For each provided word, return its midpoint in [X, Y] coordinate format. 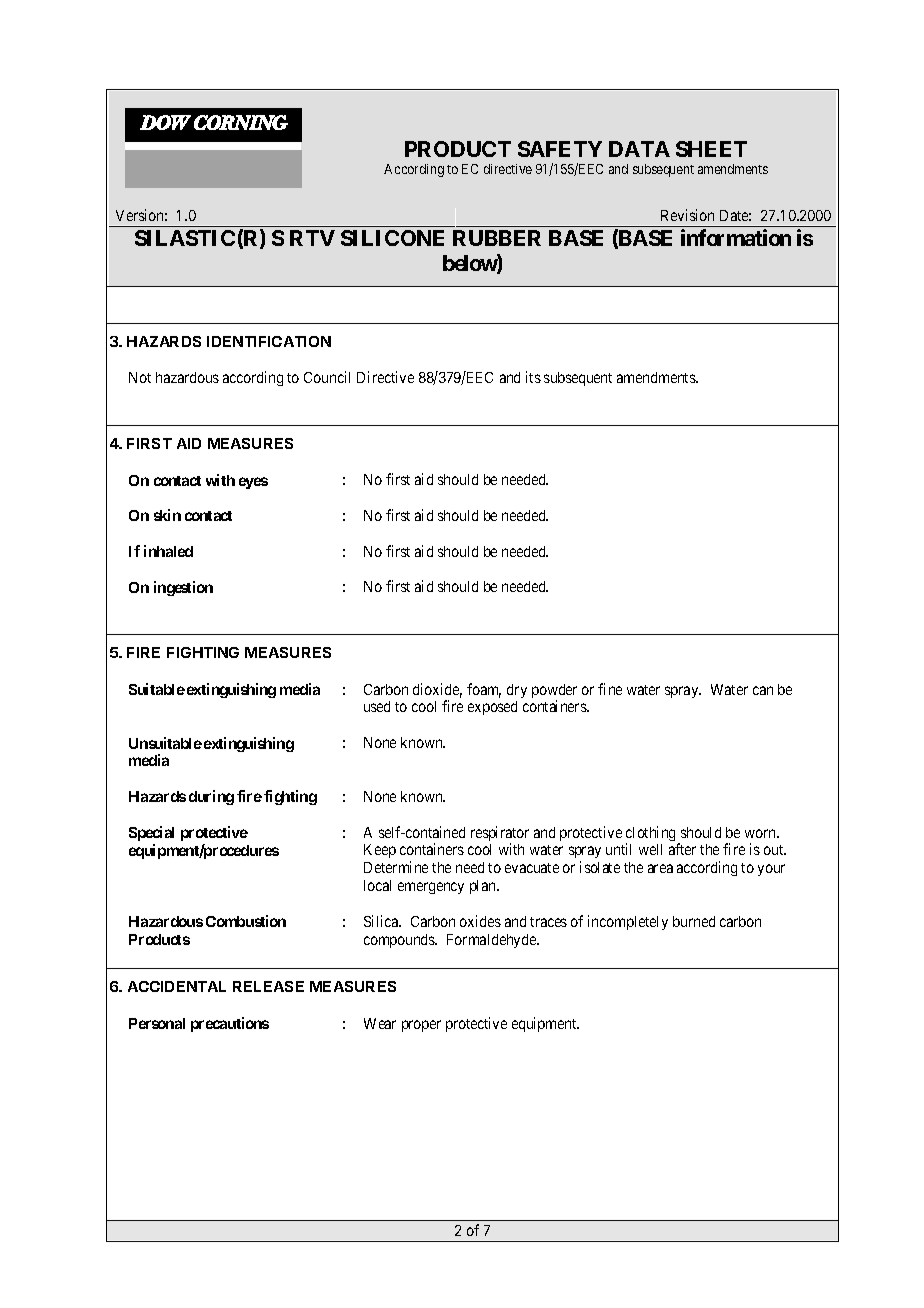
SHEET [711, 149]
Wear [380, 1023]
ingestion [183, 588]
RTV [312, 238]
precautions [230, 1024]
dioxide [437, 690]
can [763, 690]
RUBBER [497, 238]
